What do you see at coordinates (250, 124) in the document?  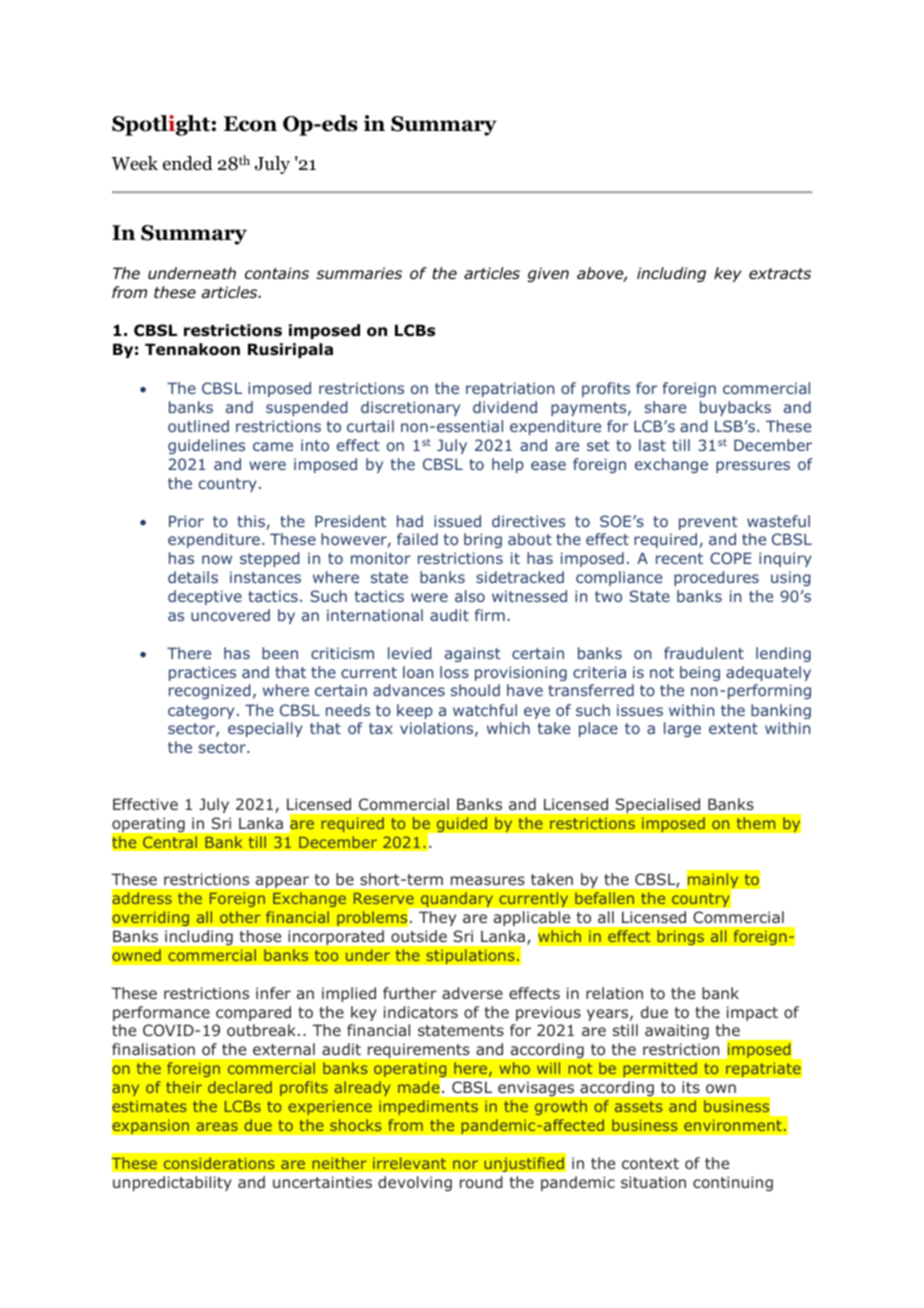 I see `Econ` at bounding box center [250, 124].
